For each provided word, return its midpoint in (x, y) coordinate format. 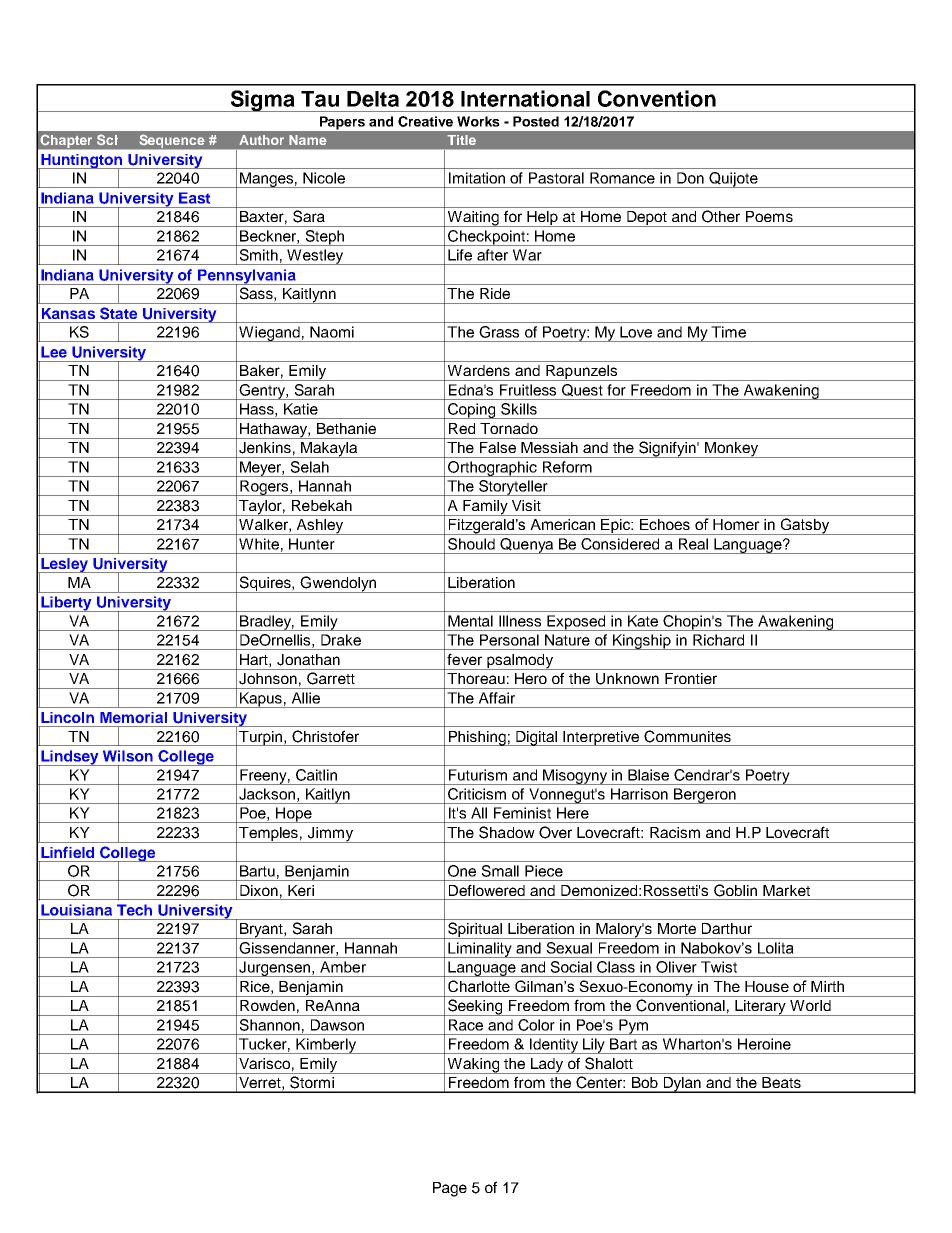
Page (450, 1189)
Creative (425, 121)
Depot (647, 219)
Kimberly (326, 1046)
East (194, 198)
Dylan (682, 1085)
